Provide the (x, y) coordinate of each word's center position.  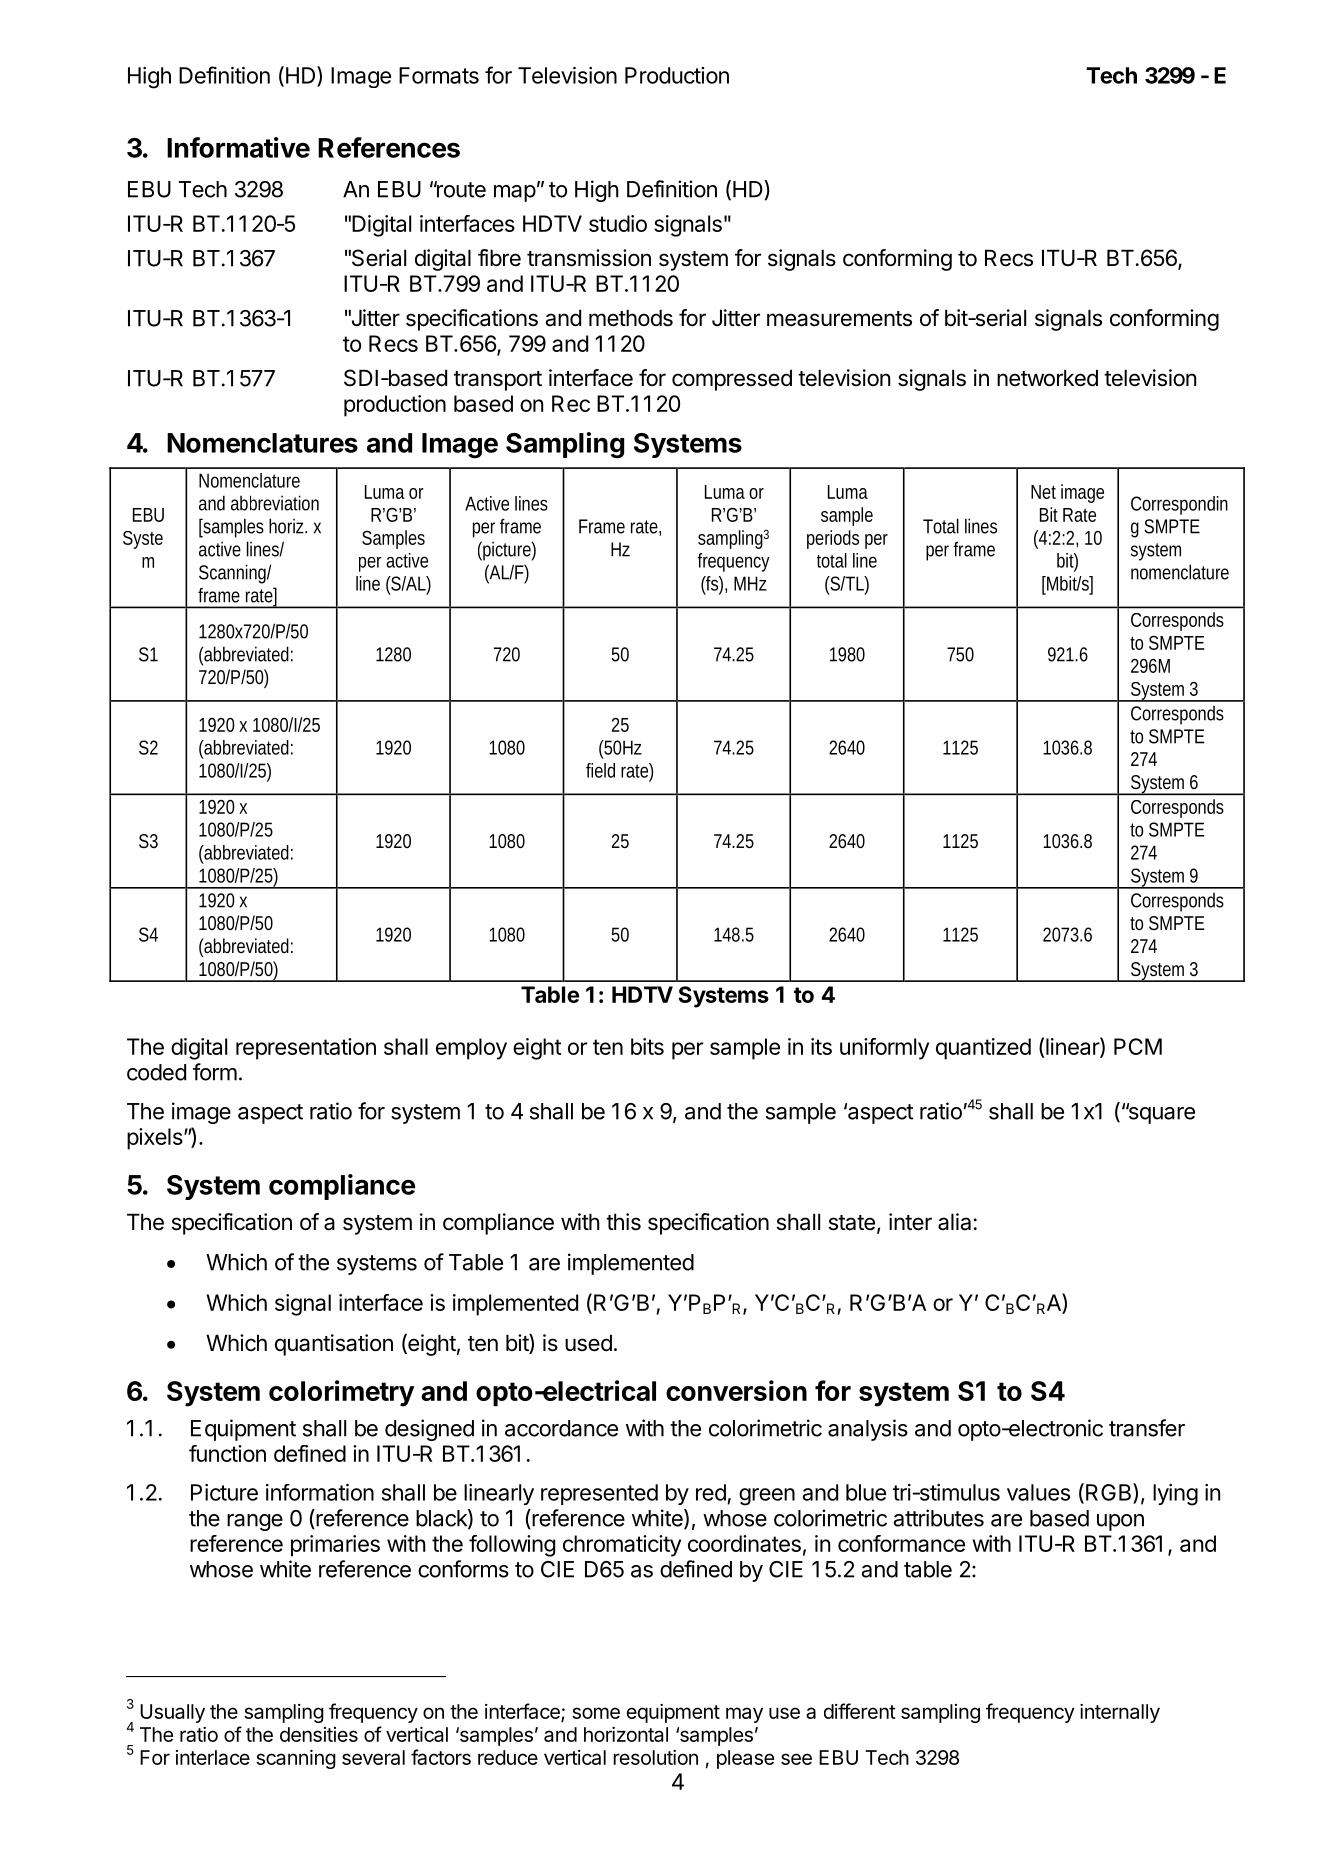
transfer (1147, 1428)
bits (647, 1046)
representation (306, 1049)
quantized (983, 1049)
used (588, 1343)
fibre (499, 258)
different (860, 1711)
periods (833, 539)
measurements (839, 319)
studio (618, 223)
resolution (655, 1757)
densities (319, 1734)
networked (1047, 378)
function (227, 1453)
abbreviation (275, 503)
